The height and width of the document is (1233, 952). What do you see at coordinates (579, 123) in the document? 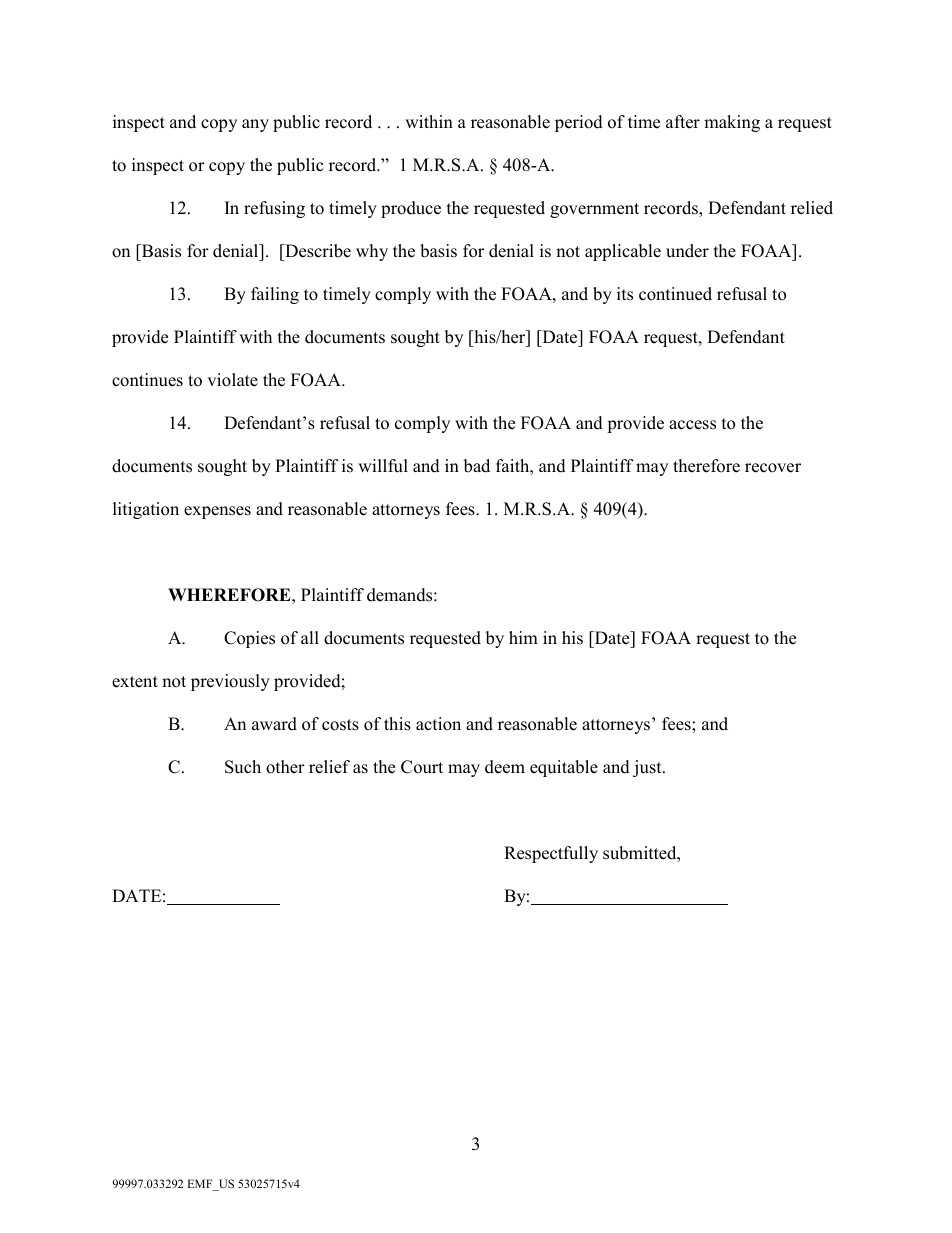
I see `period` at bounding box center [579, 123].
